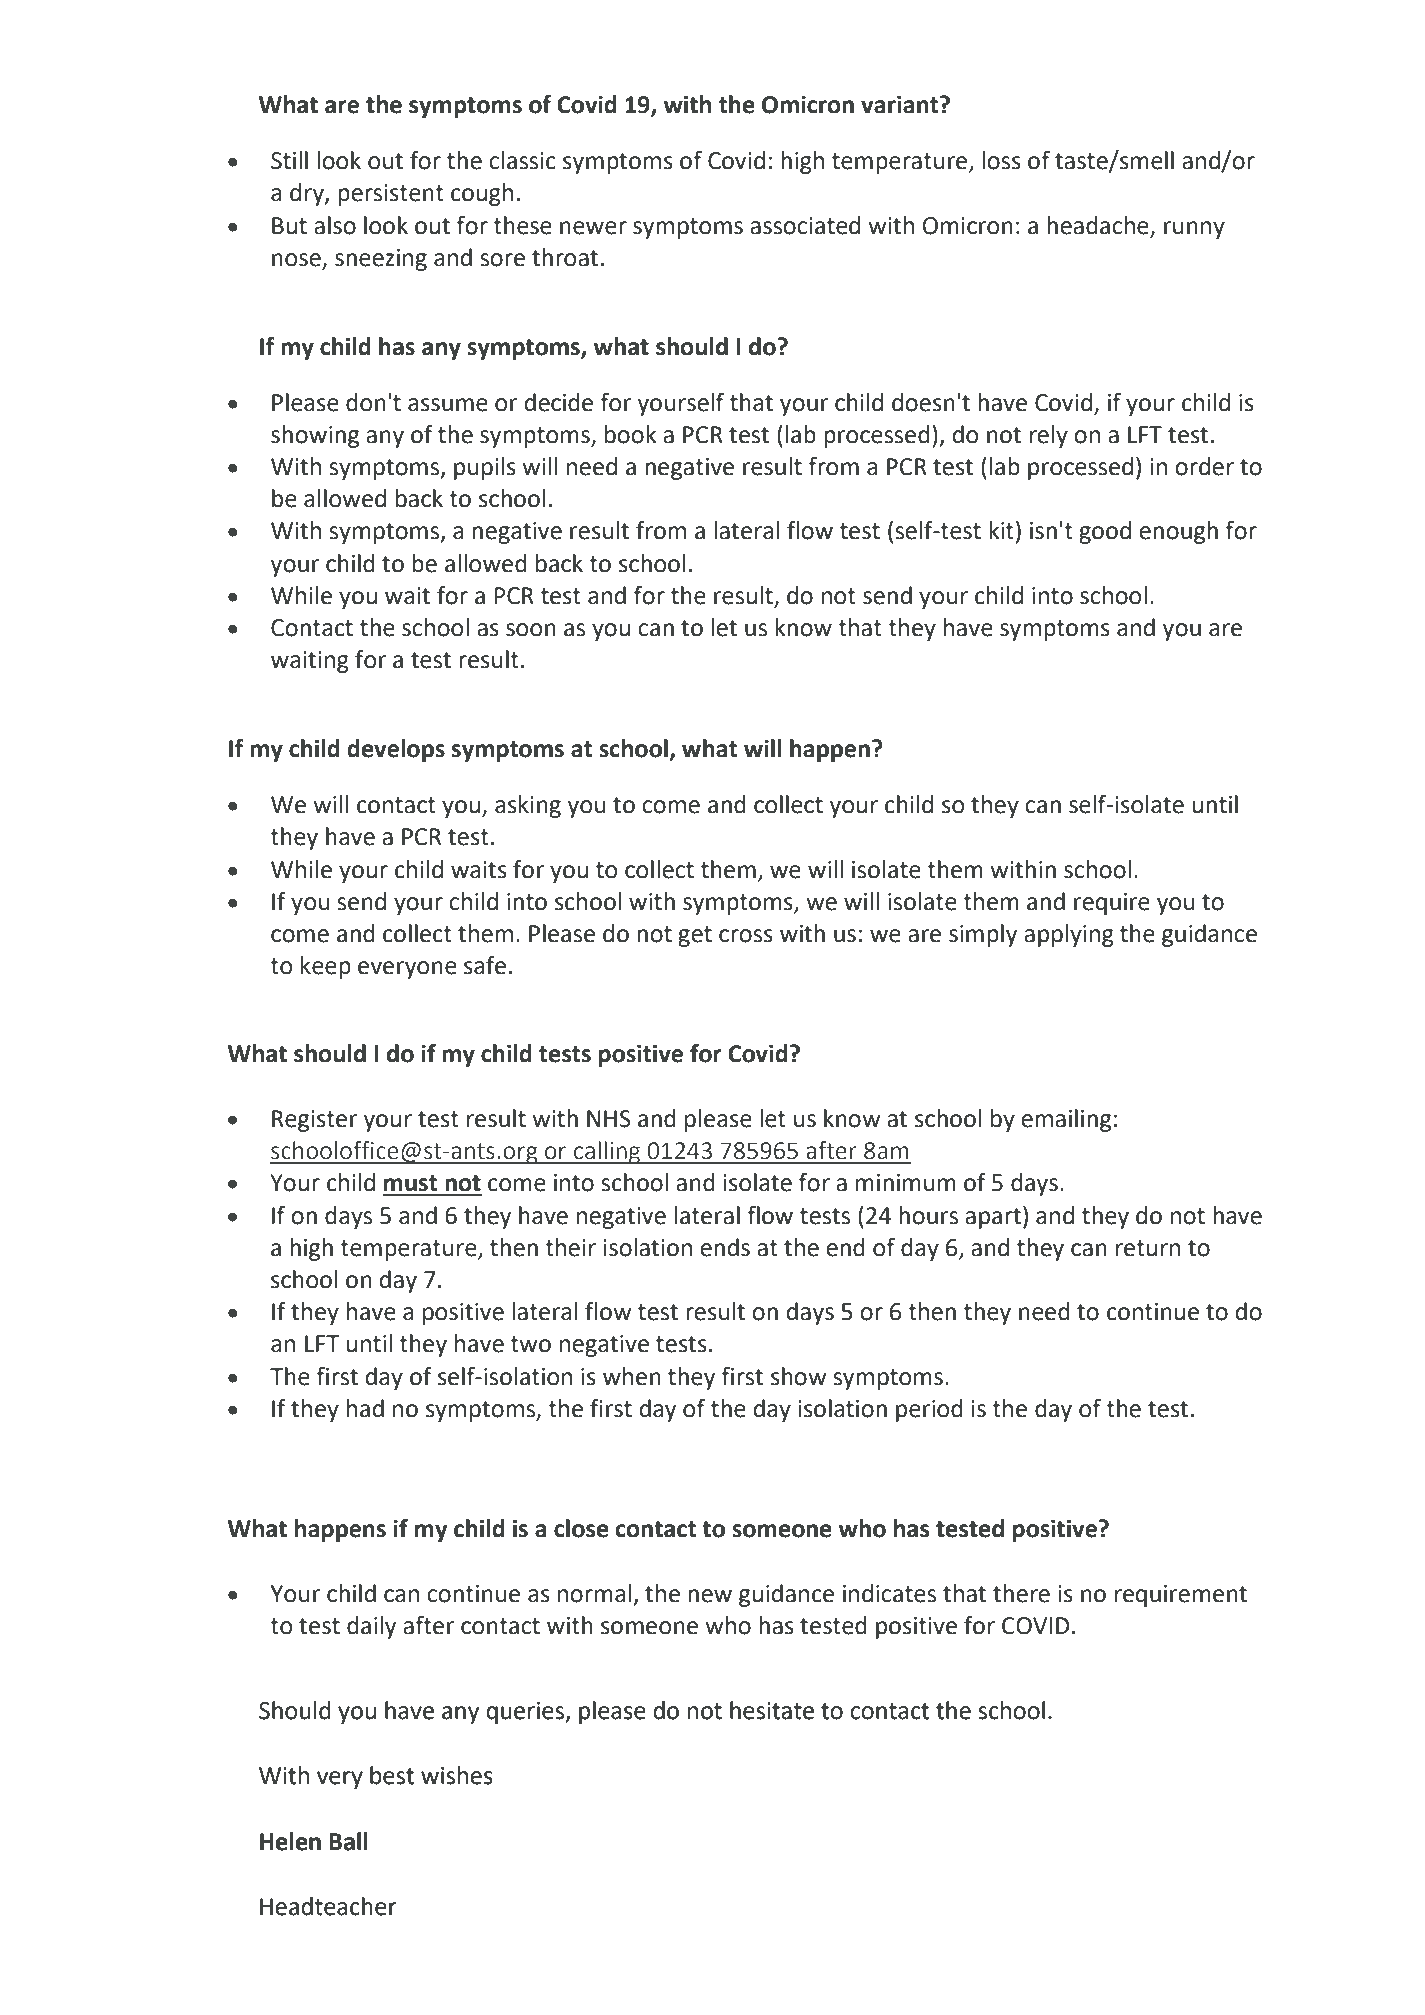 Image resolution: width=1425 pixels, height=2015 pixels. I want to click on keep, so click(326, 967).
